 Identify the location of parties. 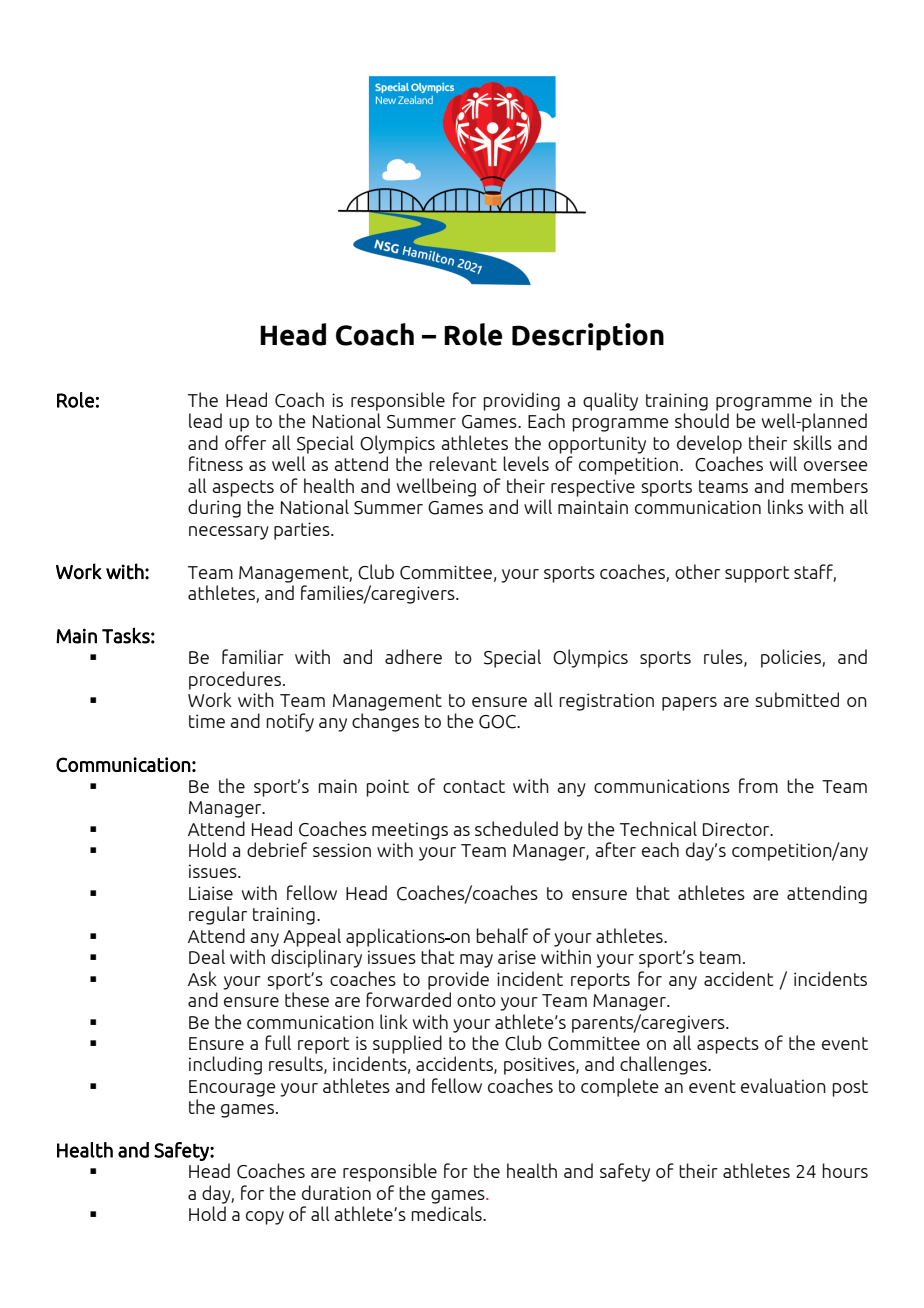
(303, 531).
